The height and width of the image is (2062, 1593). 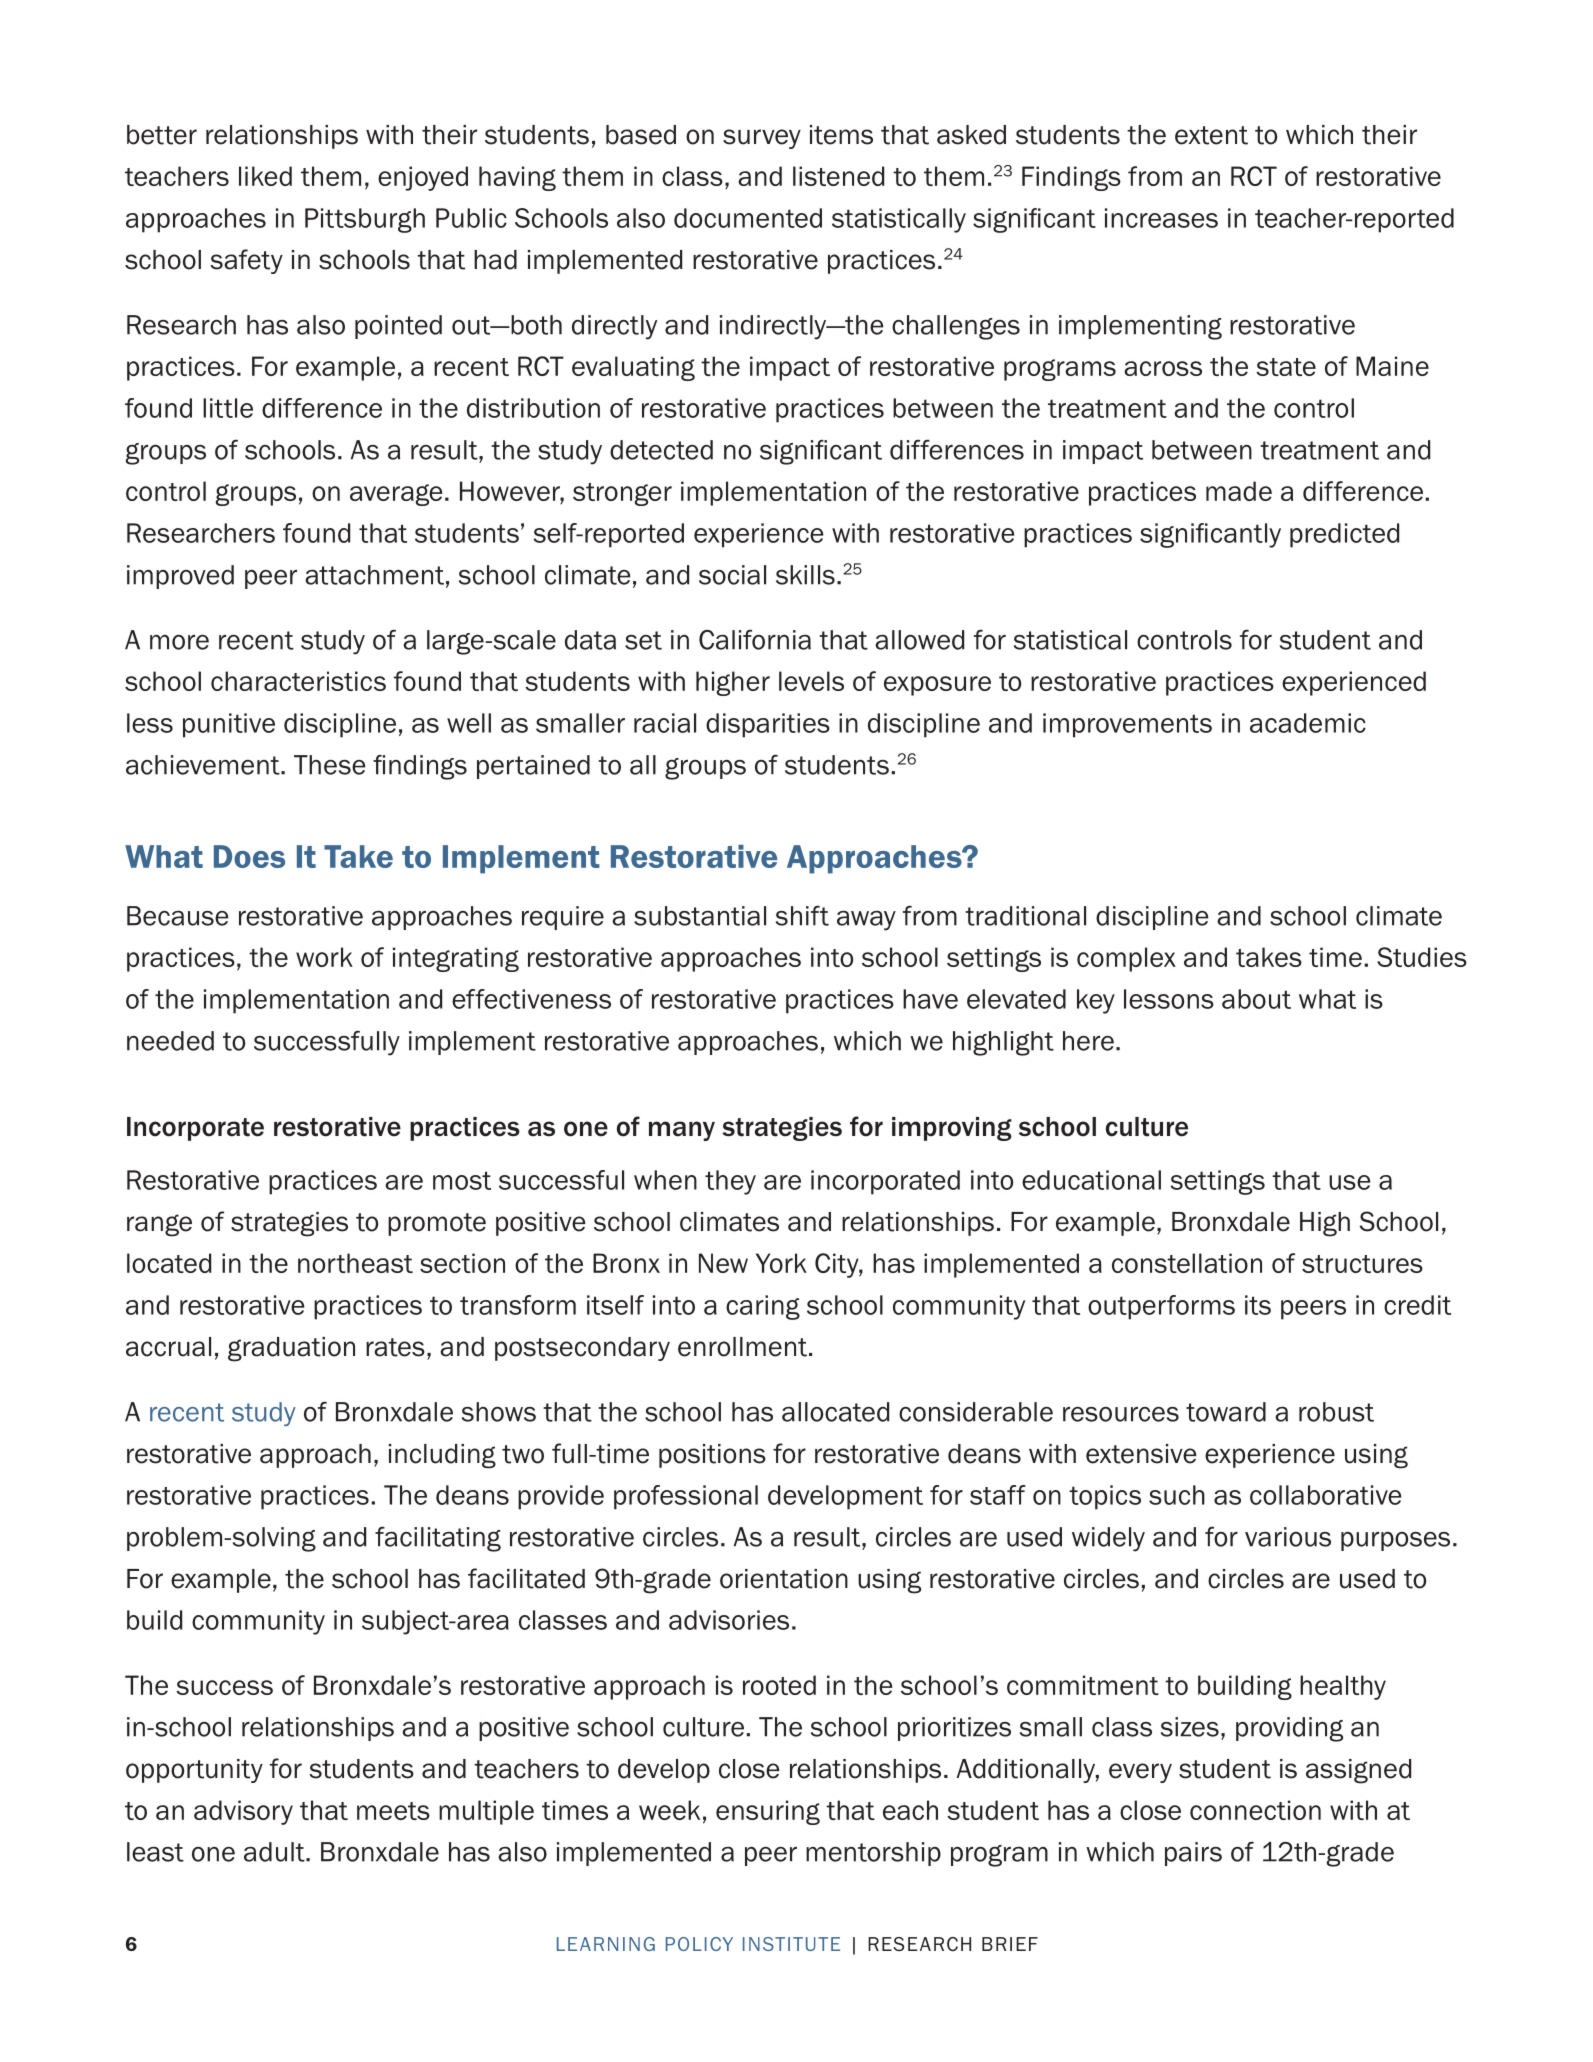 What do you see at coordinates (275, 1852) in the image?
I see `adult` at bounding box center [275, 1852].
